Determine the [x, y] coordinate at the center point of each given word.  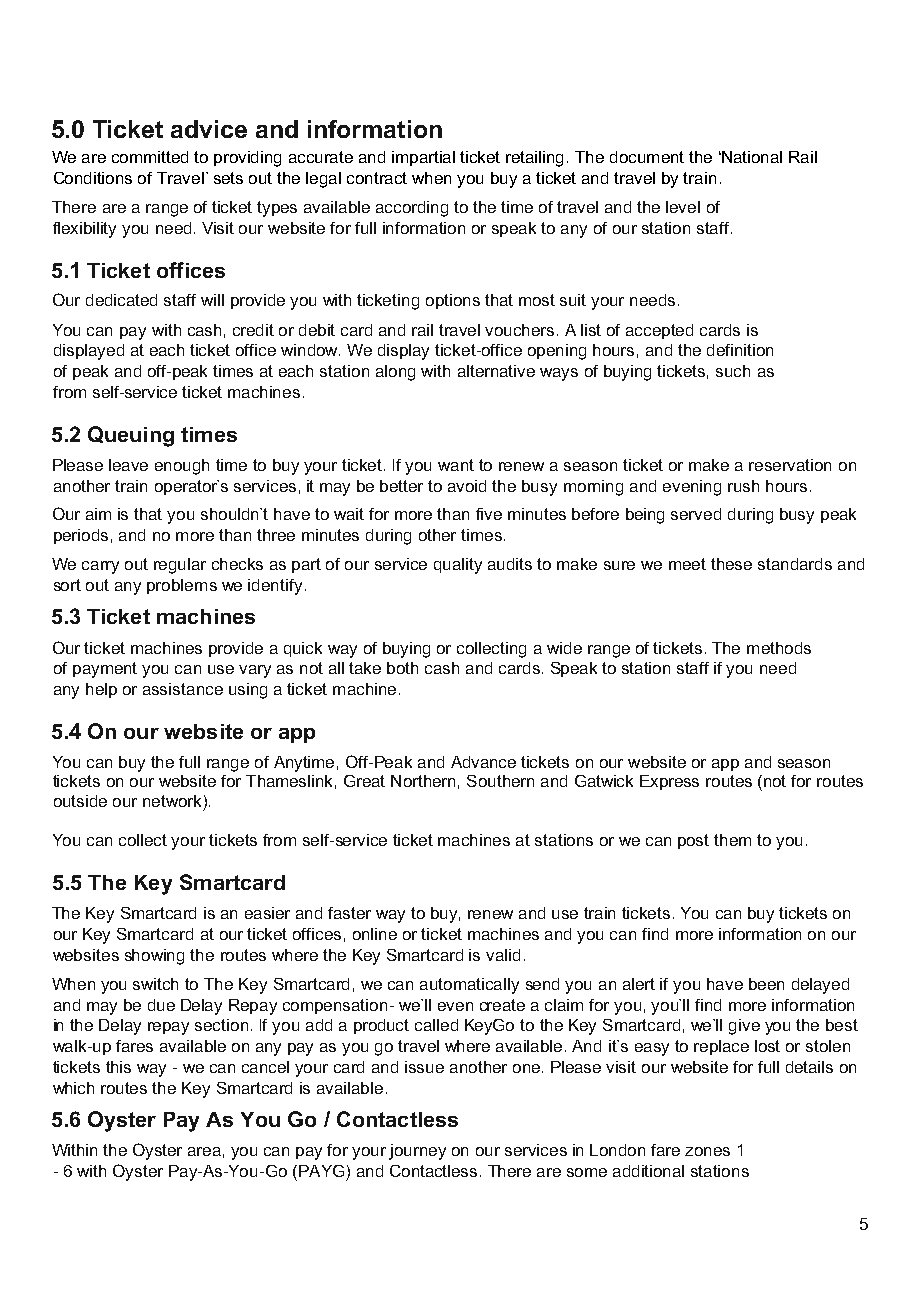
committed [150, 157]
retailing [534, 159]
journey [417, 1152]
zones [707, 1151]
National [751, 157]
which [73, 1088]
